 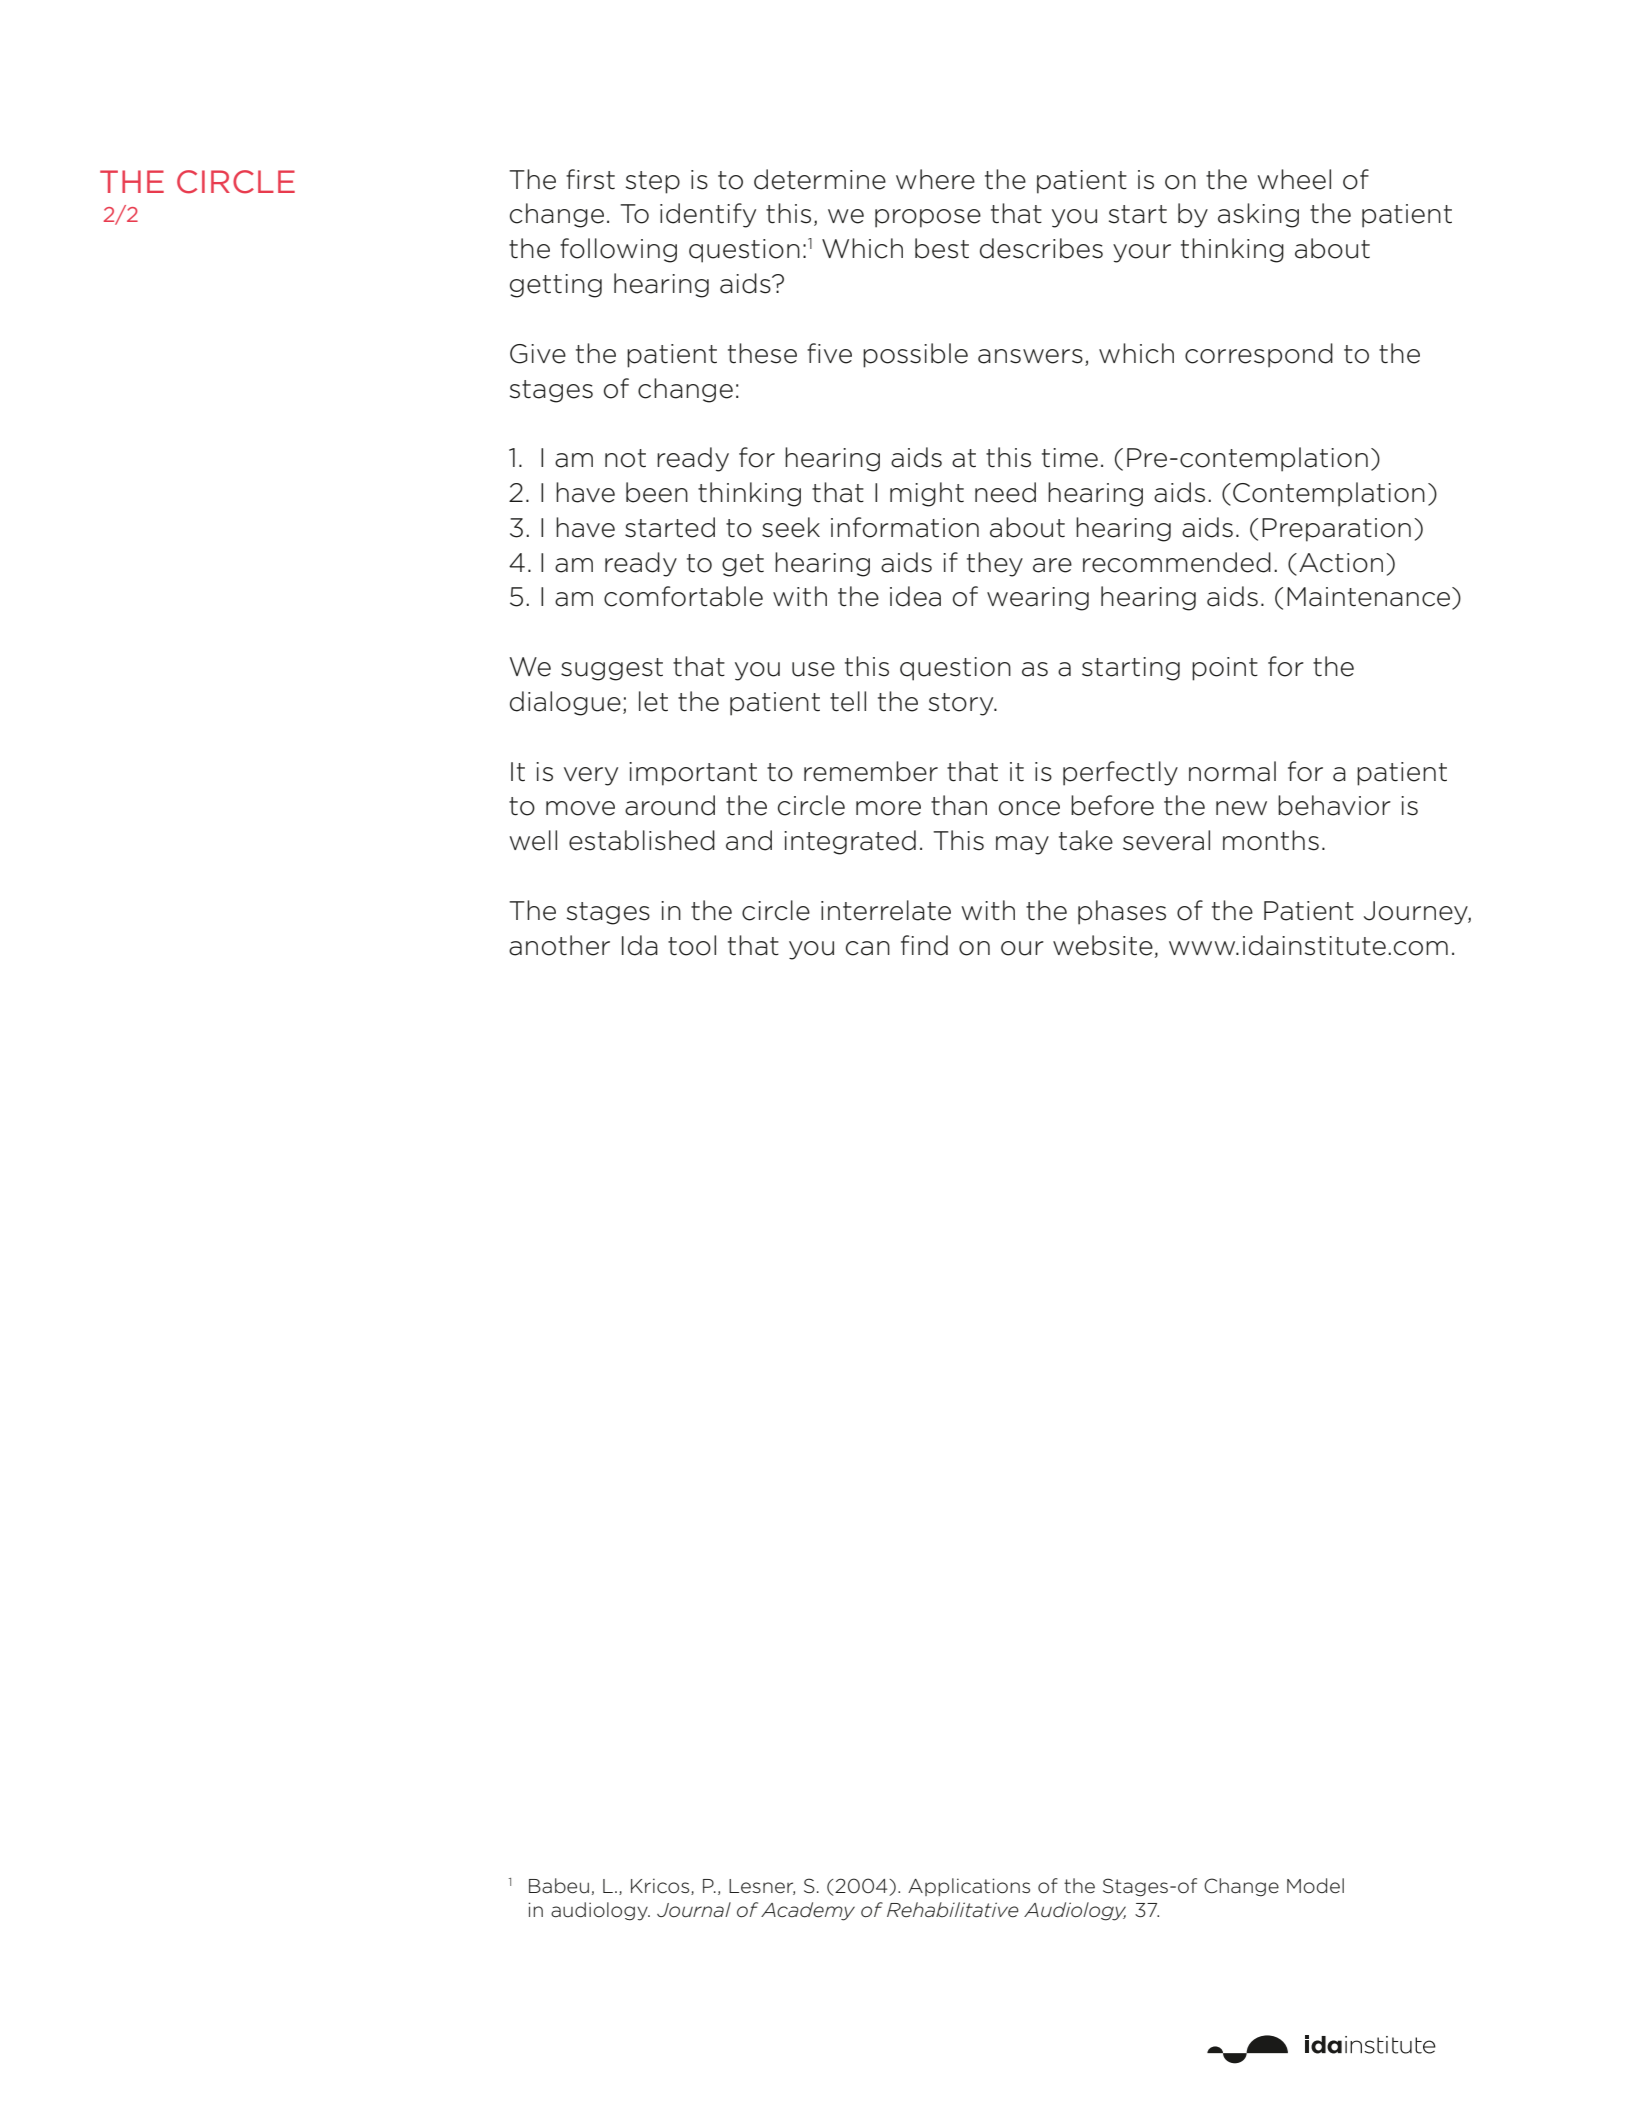 What do you see at coordinates (1258, 215) in the image?
I see `asking` at bounding box center [1258, 215].
